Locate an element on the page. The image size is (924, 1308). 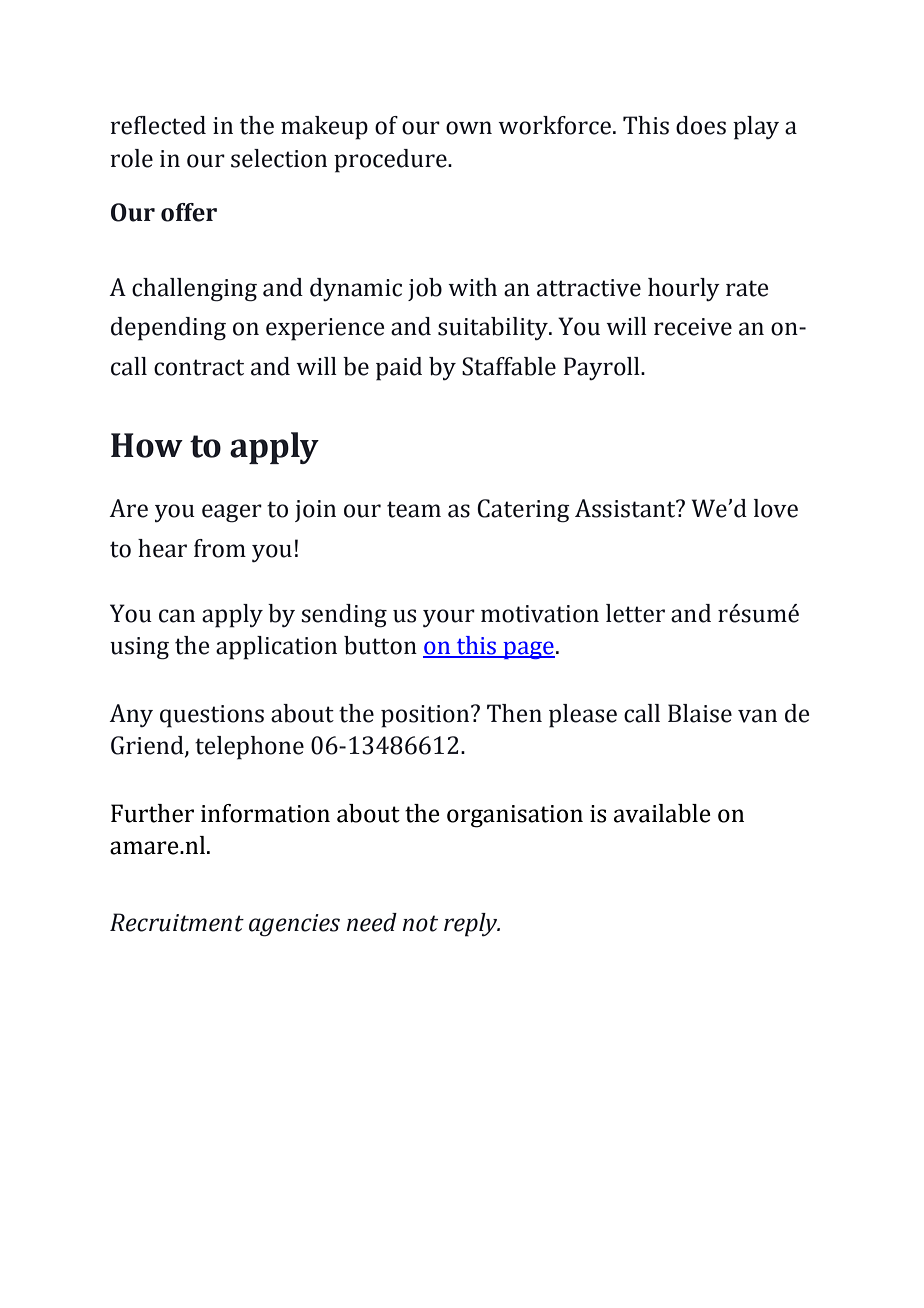
team is located at coordinates (414, 509).
